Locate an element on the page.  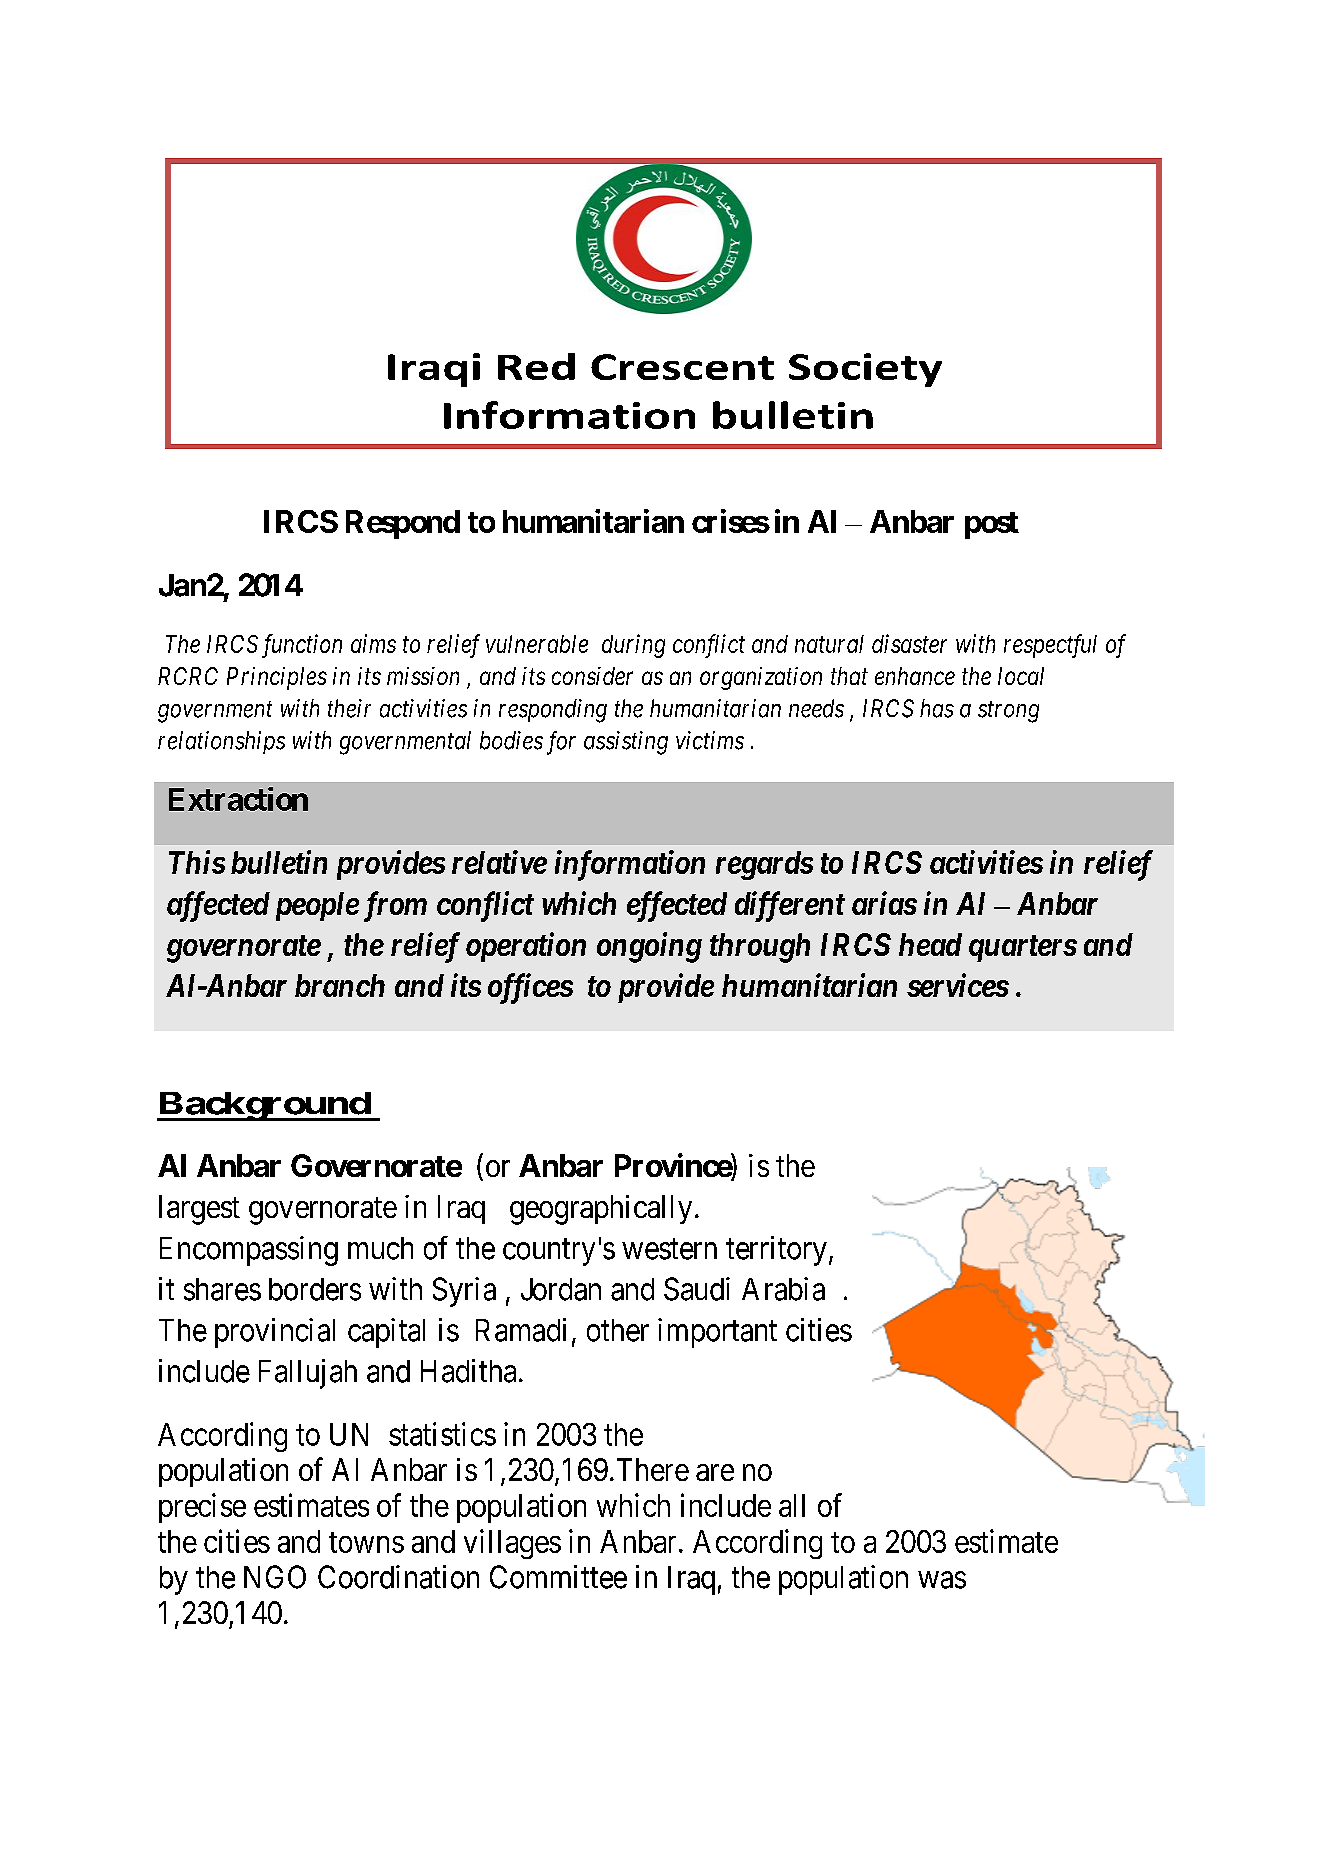
Society is located at coordinates (865, 370).
